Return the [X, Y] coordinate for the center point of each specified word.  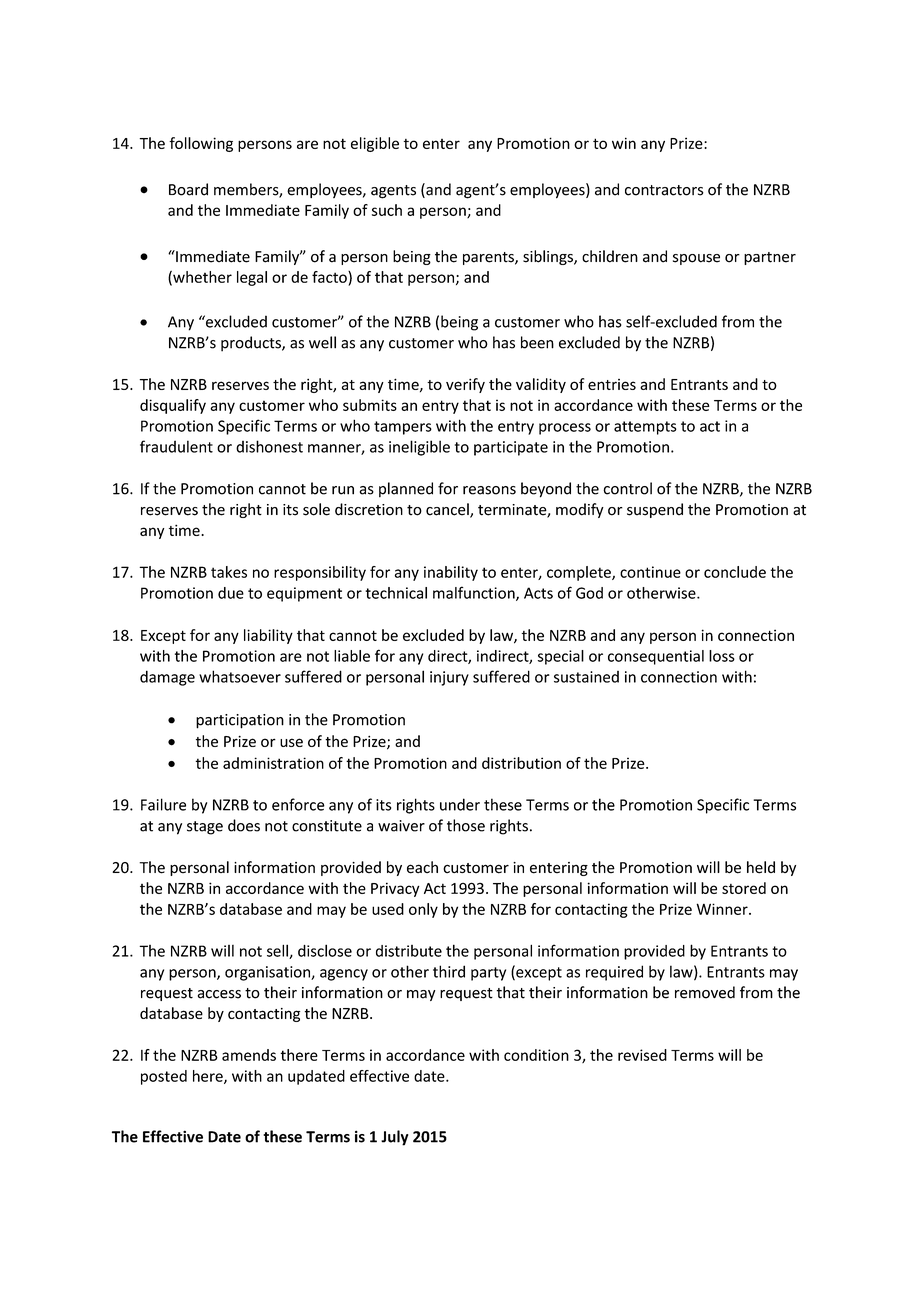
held [761, 867]
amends [249, 1055]
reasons [489, 490]
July [395, 1138]
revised [642, 1055]
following [201, 144]
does [244, 825]
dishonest [269, 446]
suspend [655, 510]
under [460, 804]
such [387, 210]
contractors [664, 190]
